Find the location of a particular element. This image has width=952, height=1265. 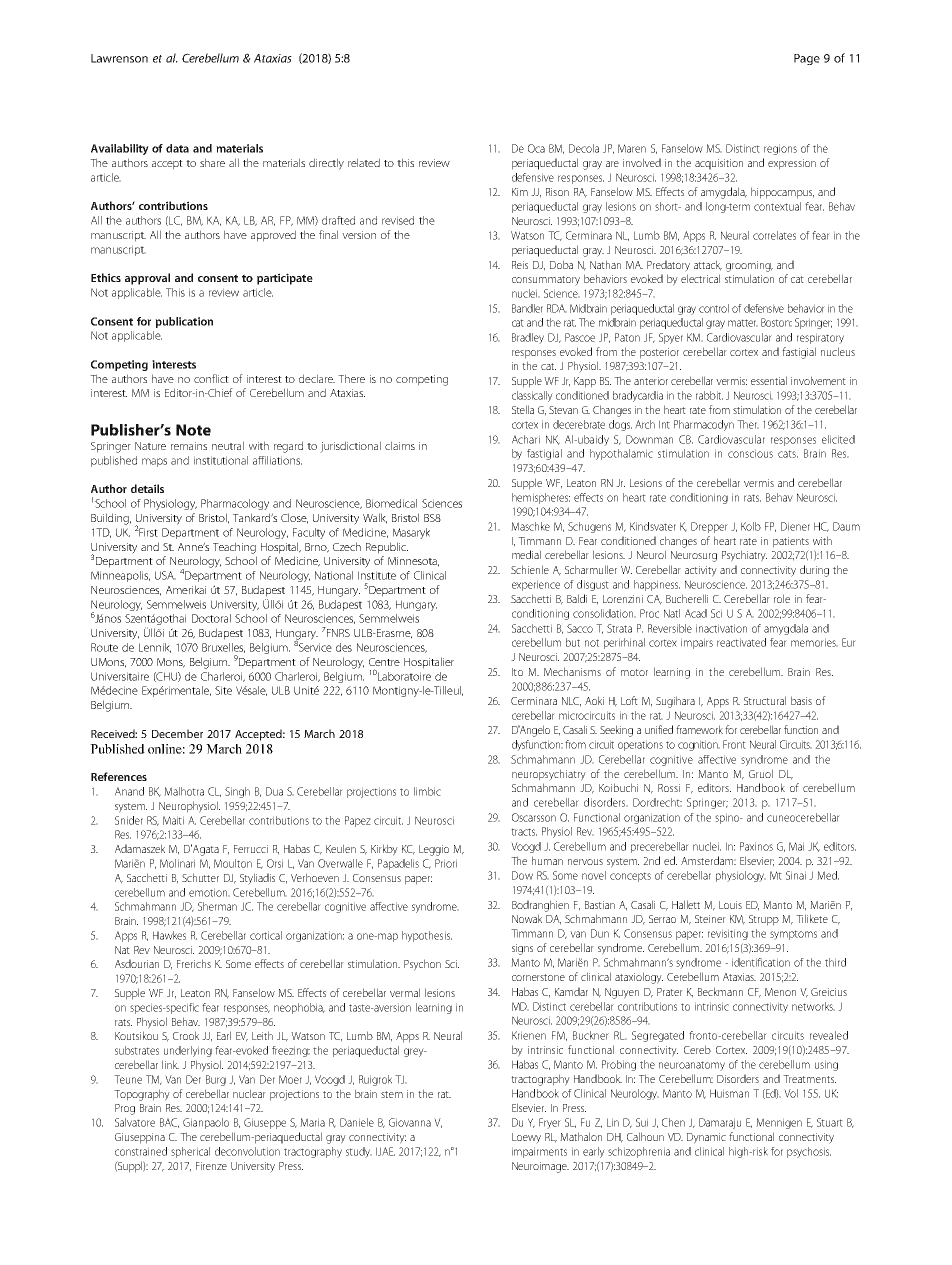

data is located at coordinates (177, 148).
